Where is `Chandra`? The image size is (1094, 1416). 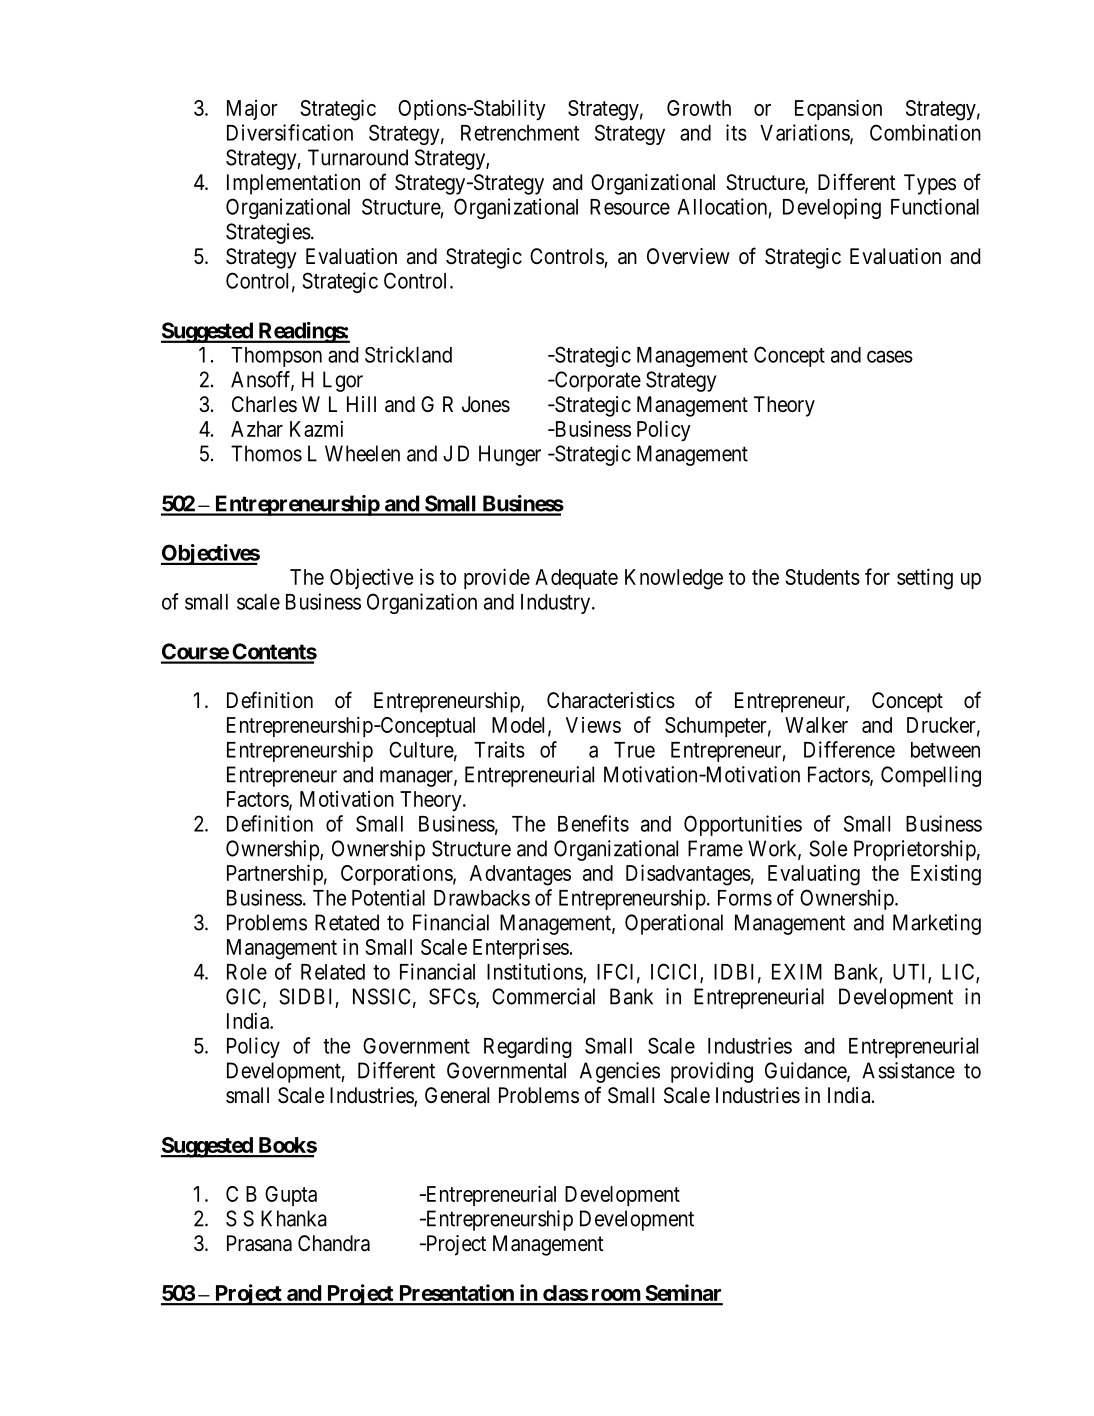 Chandra is located at coordinates (334, 1243).
